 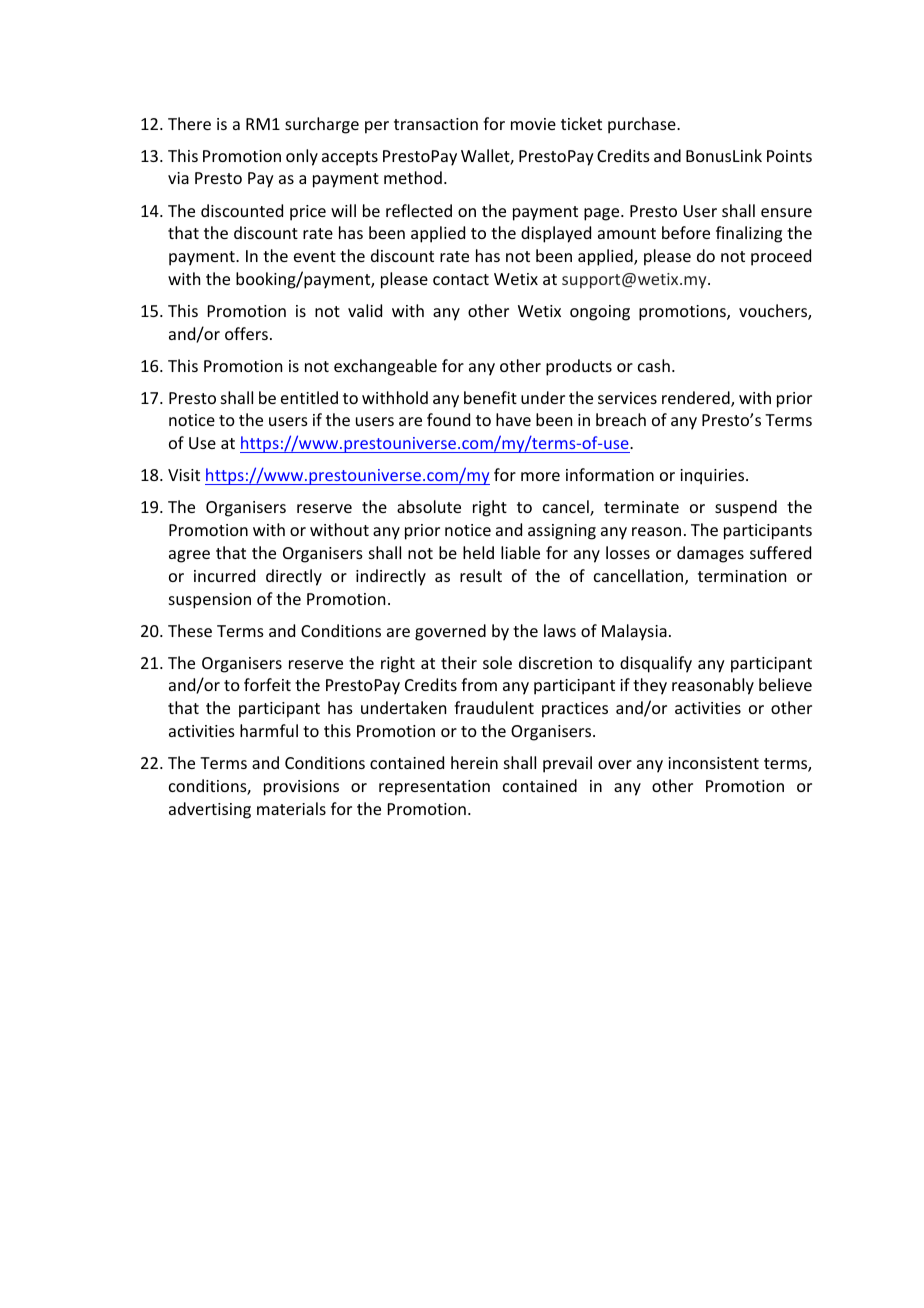 I want to click on only, so click(x=302, y=157).
